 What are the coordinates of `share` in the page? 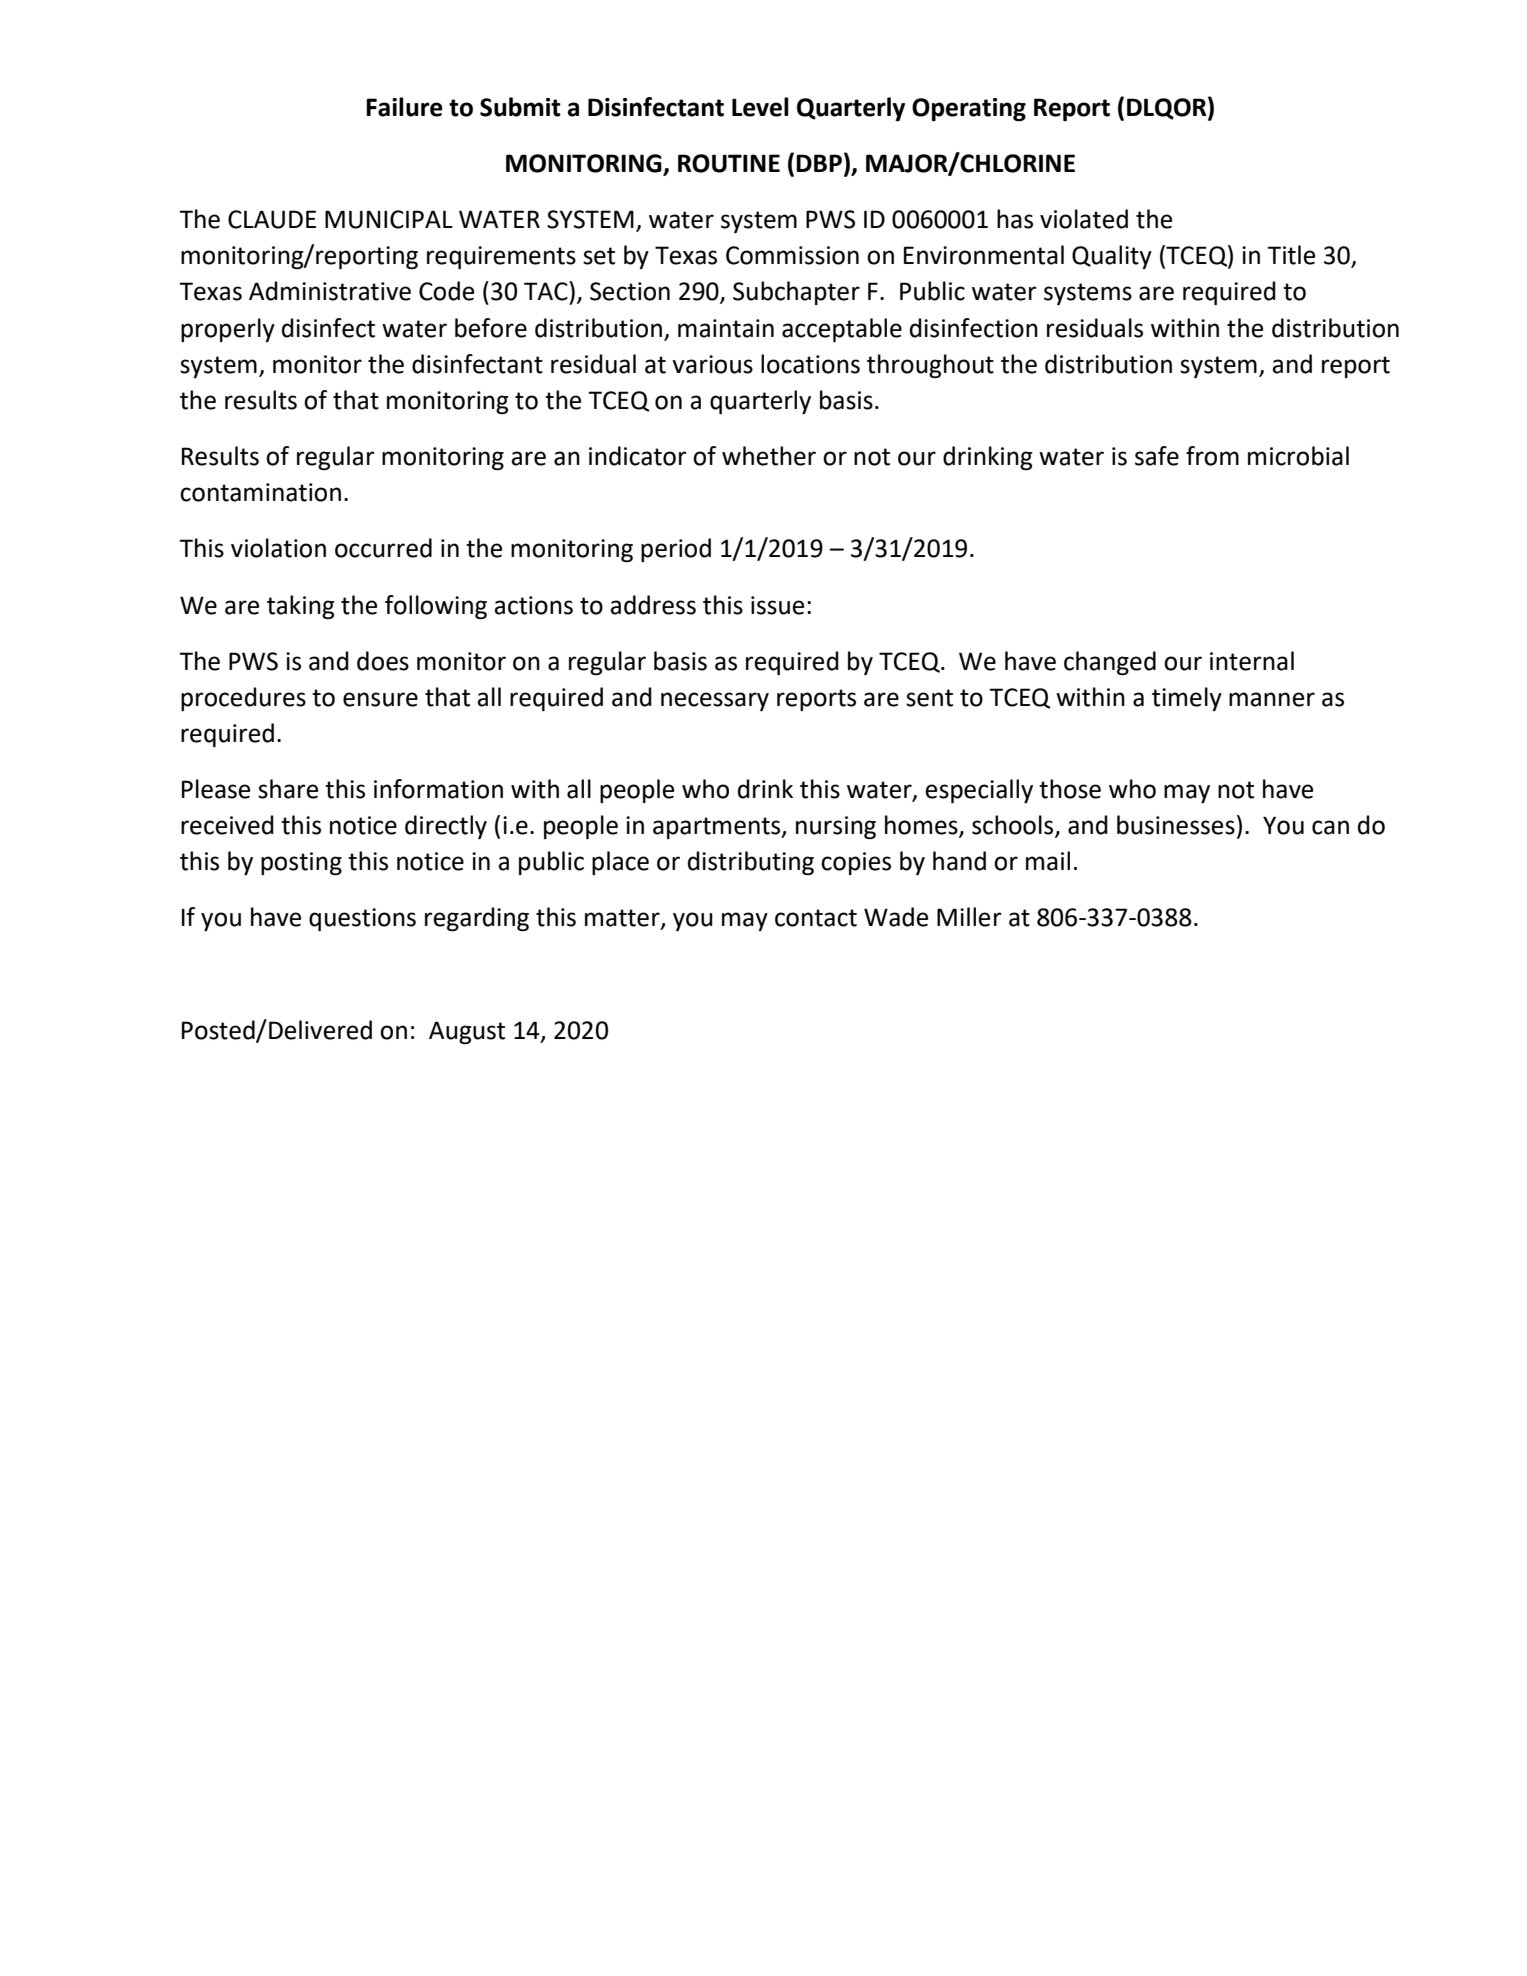 It's located at (288, 789).
